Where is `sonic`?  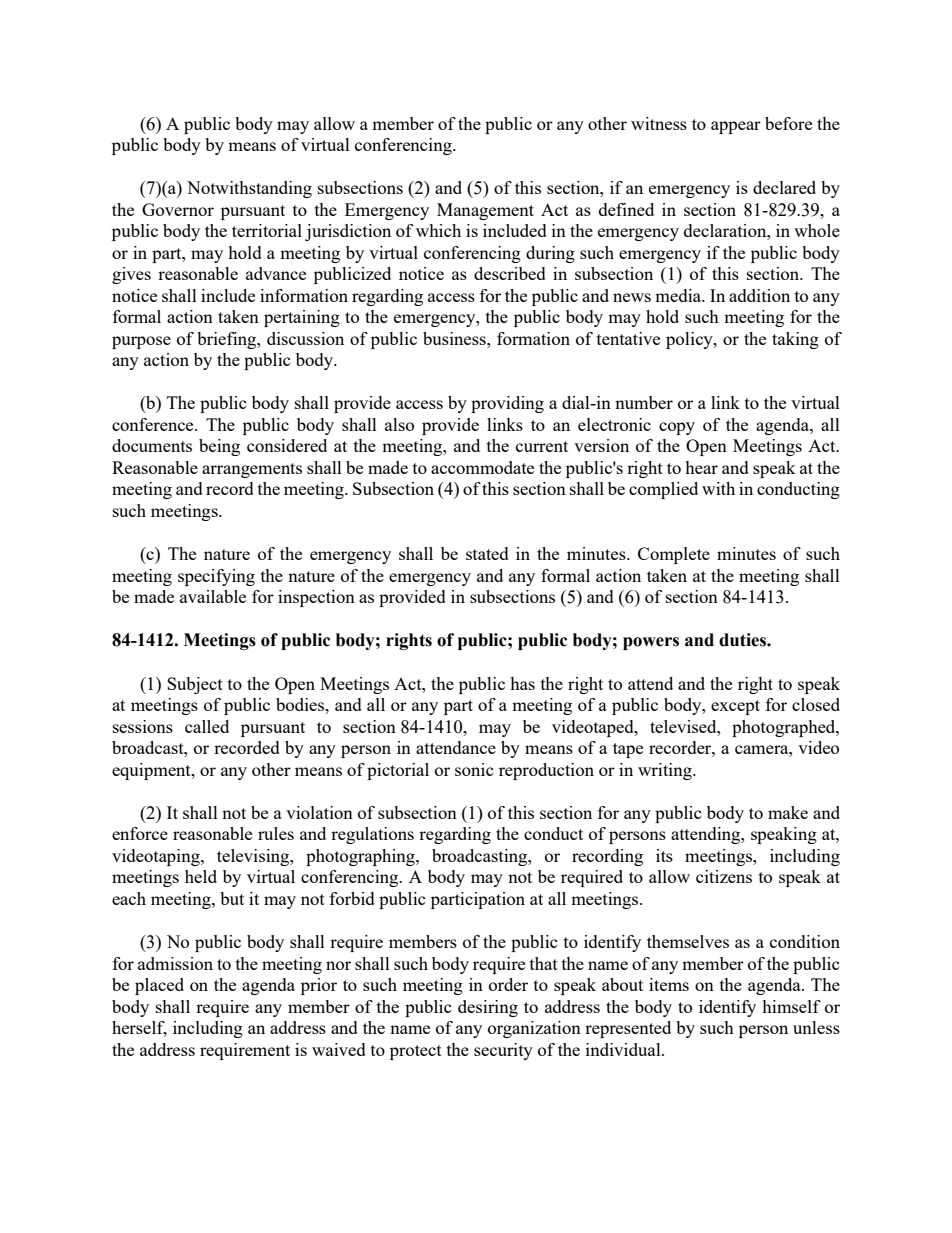 sonic is located at coordinates (474, 769).
